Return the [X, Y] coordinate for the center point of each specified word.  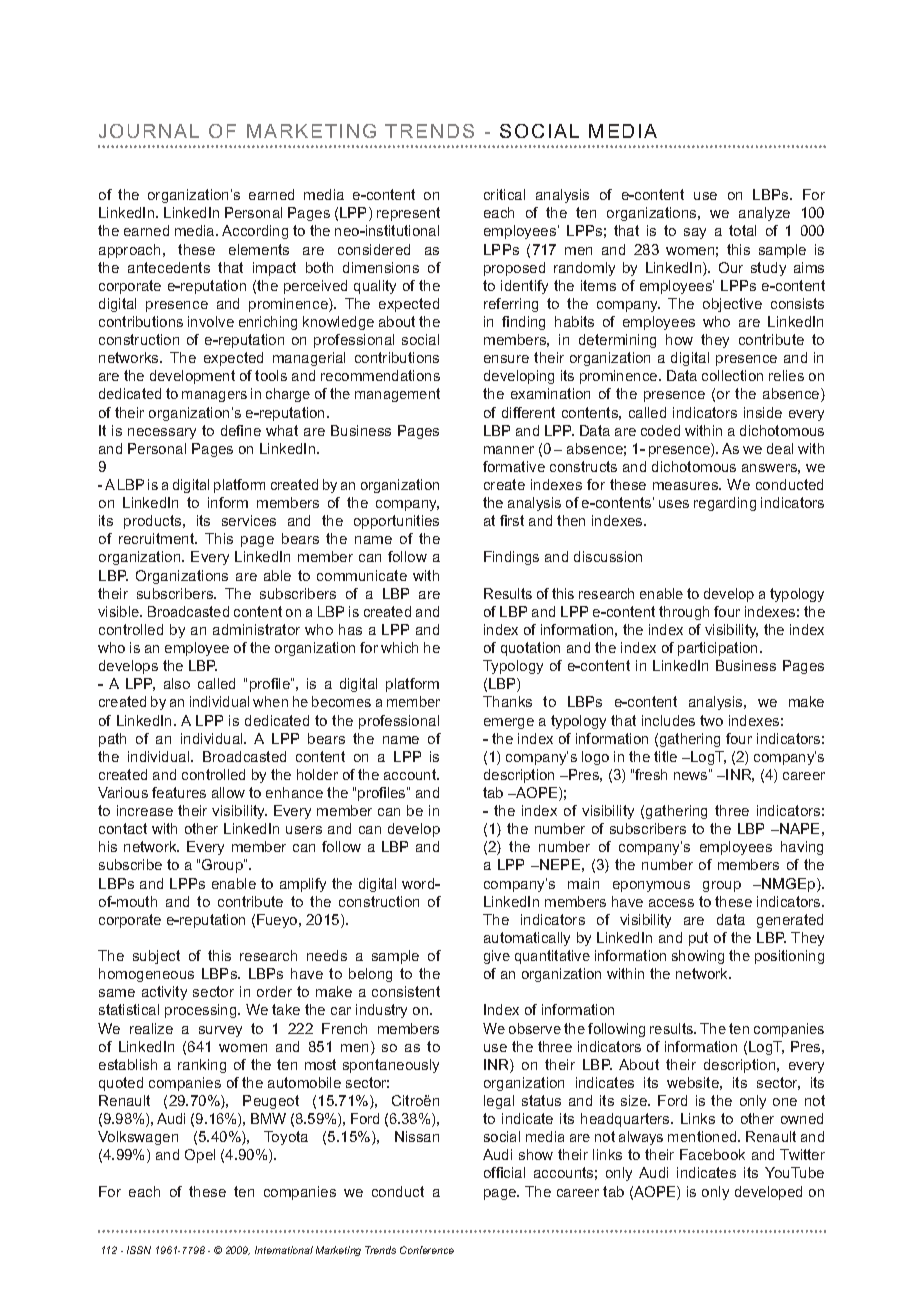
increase [145, 810]
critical [504, 194]
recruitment [158, 538]
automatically [527, 939]
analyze [764, 214]
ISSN [139, 1250]
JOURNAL [149, 131]
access [671, 903]
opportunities [396, 522]
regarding [725, 504]
